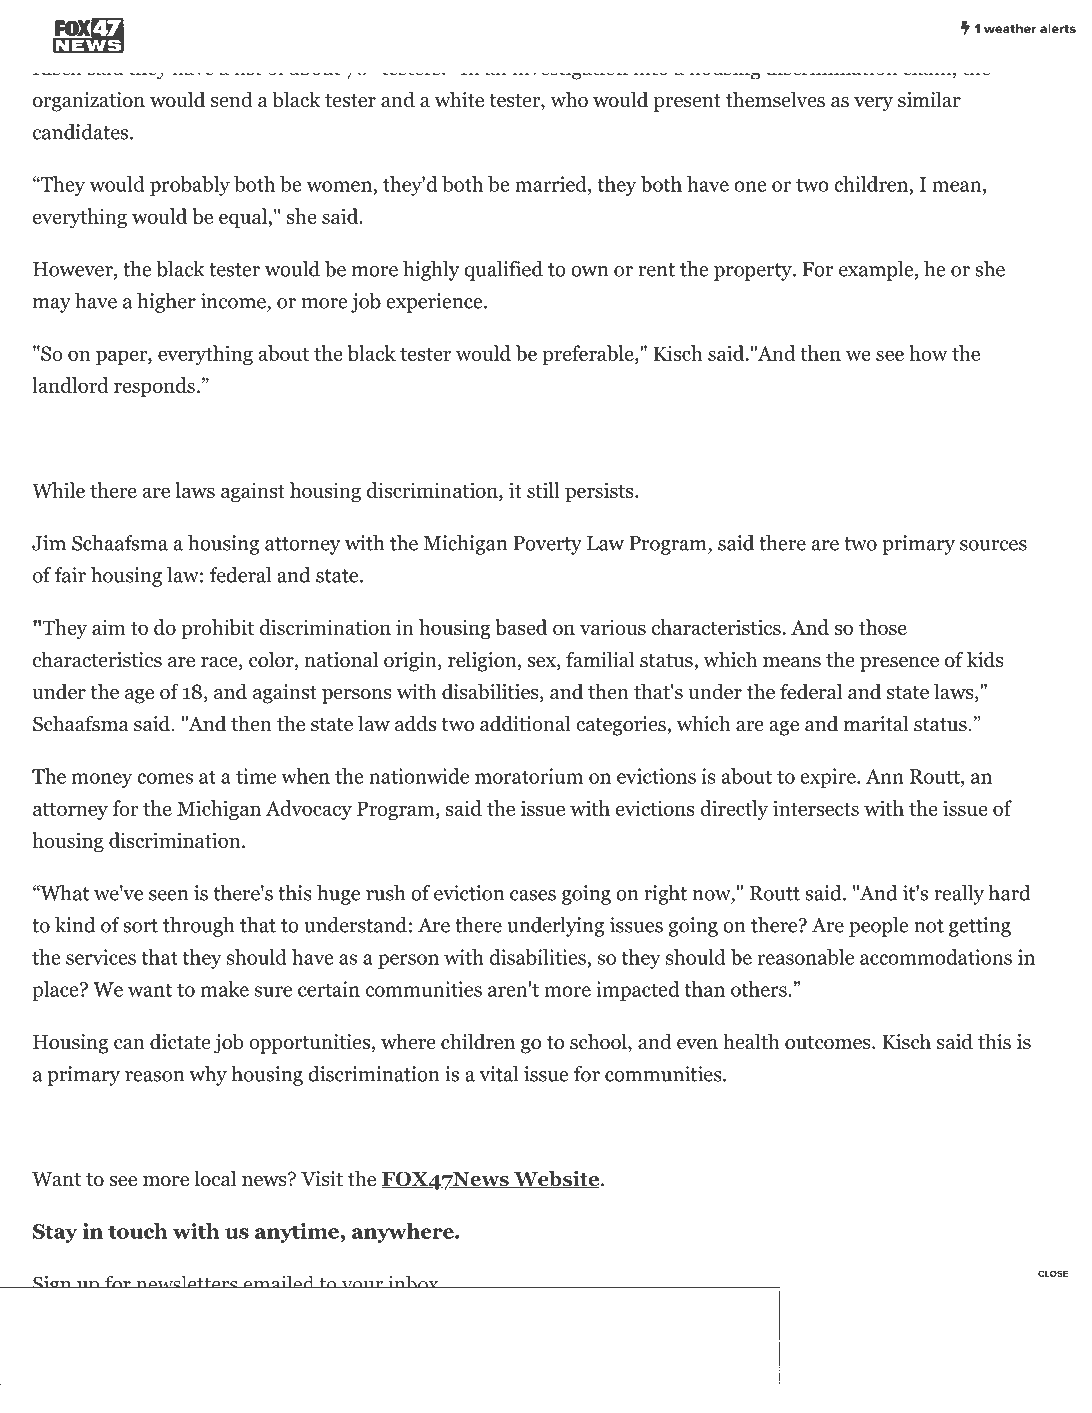 The image size is (1092, 1413). Describe the element at coordinates (89, 102) in the document. I see `organization` at that location.
